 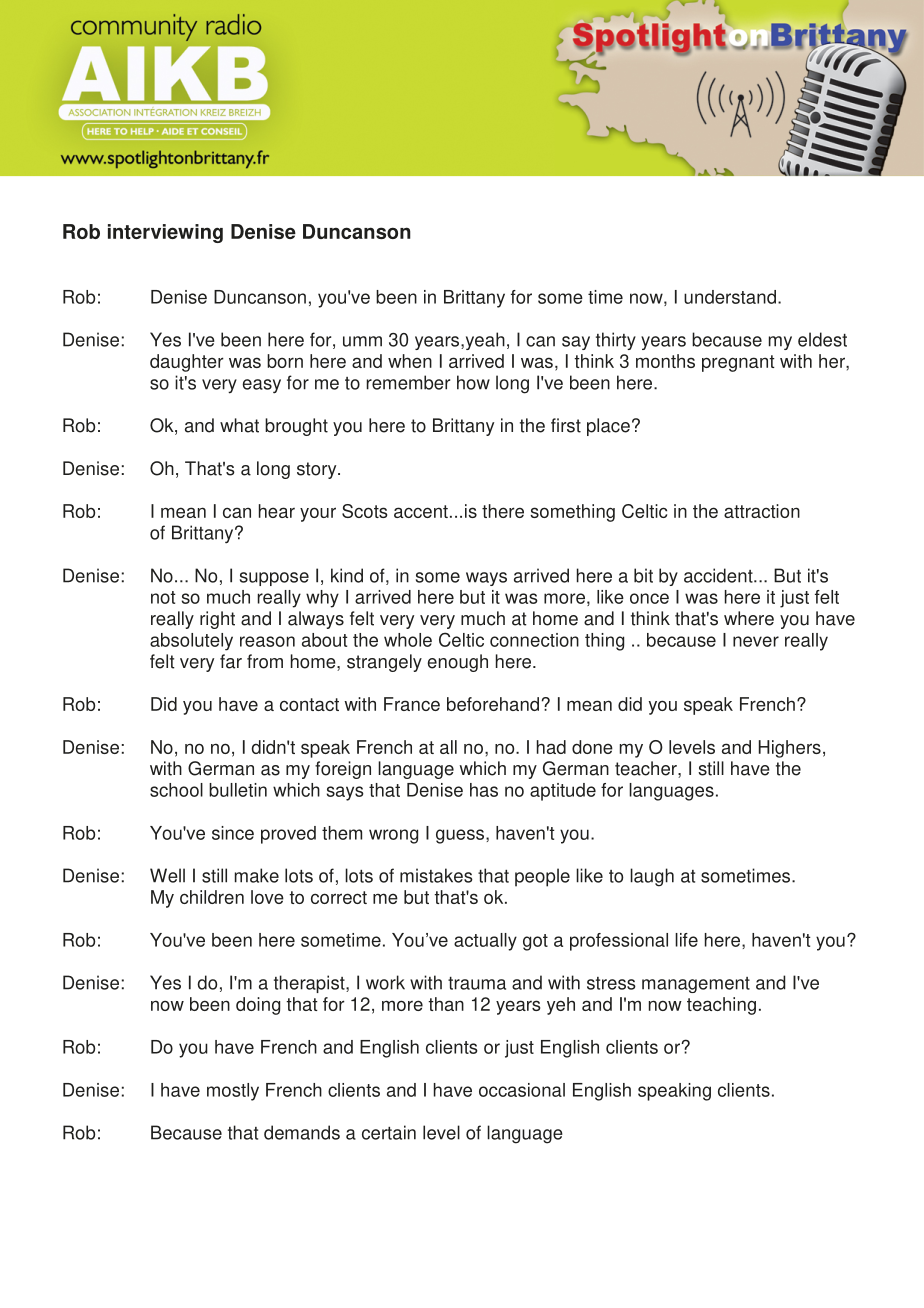 What do you see at coordinates (267, 897) in the page?
I see `love` at bounding box center [267, 897].
